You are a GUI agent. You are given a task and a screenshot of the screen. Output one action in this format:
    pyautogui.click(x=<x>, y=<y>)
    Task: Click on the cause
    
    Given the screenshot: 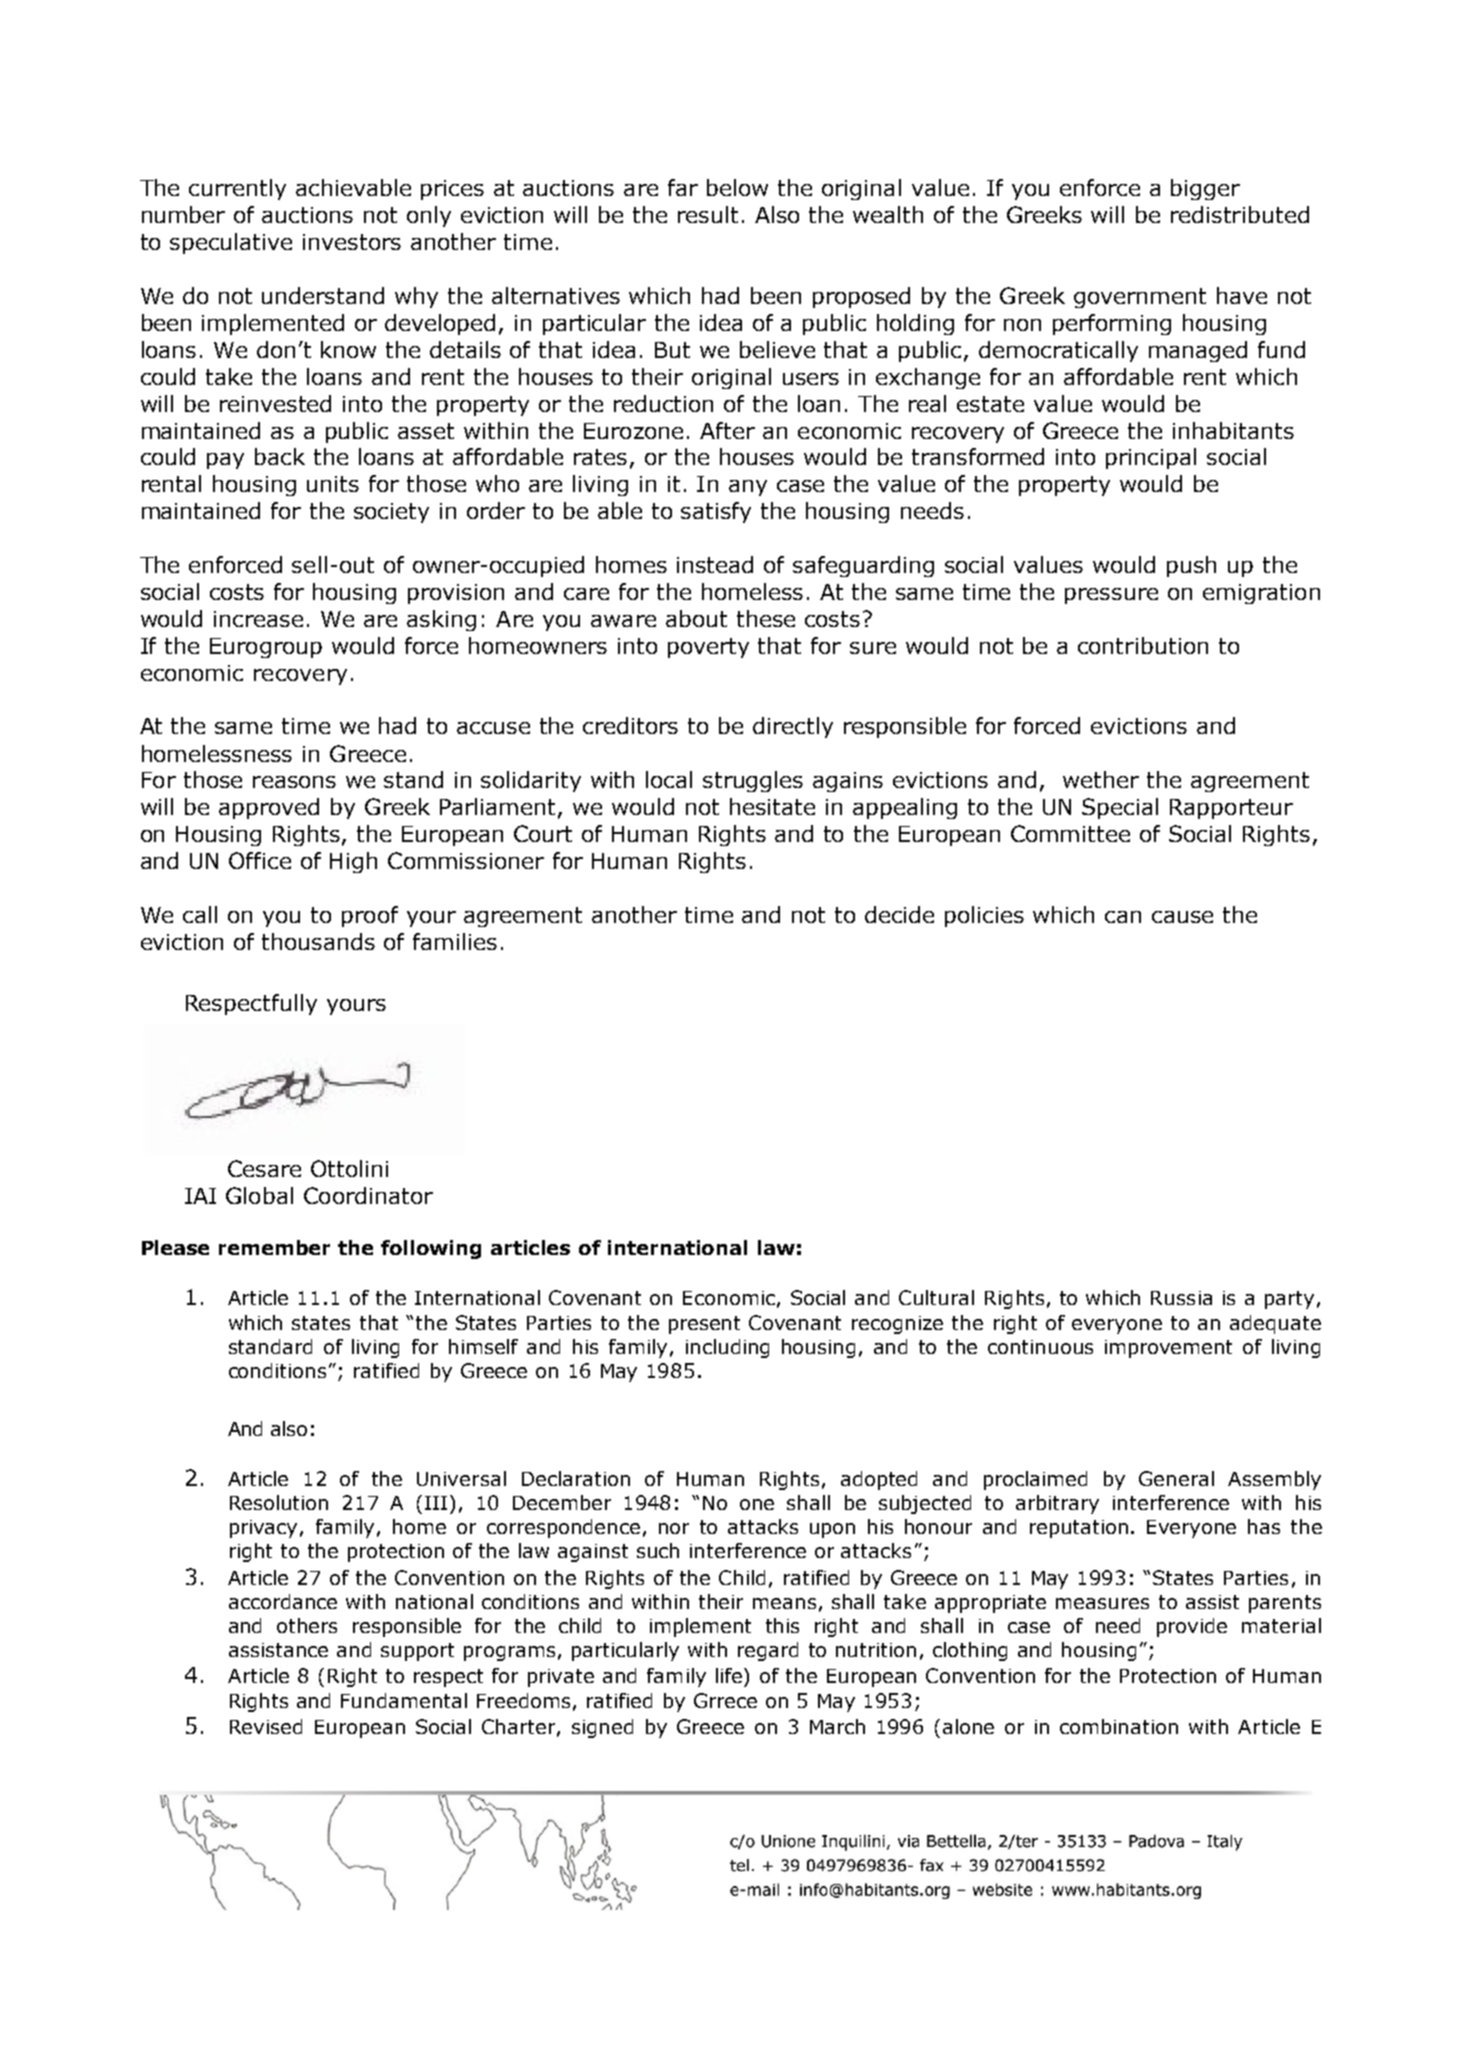 What is the action you would take?
    pyautogui.click(x=1182, y=917)
